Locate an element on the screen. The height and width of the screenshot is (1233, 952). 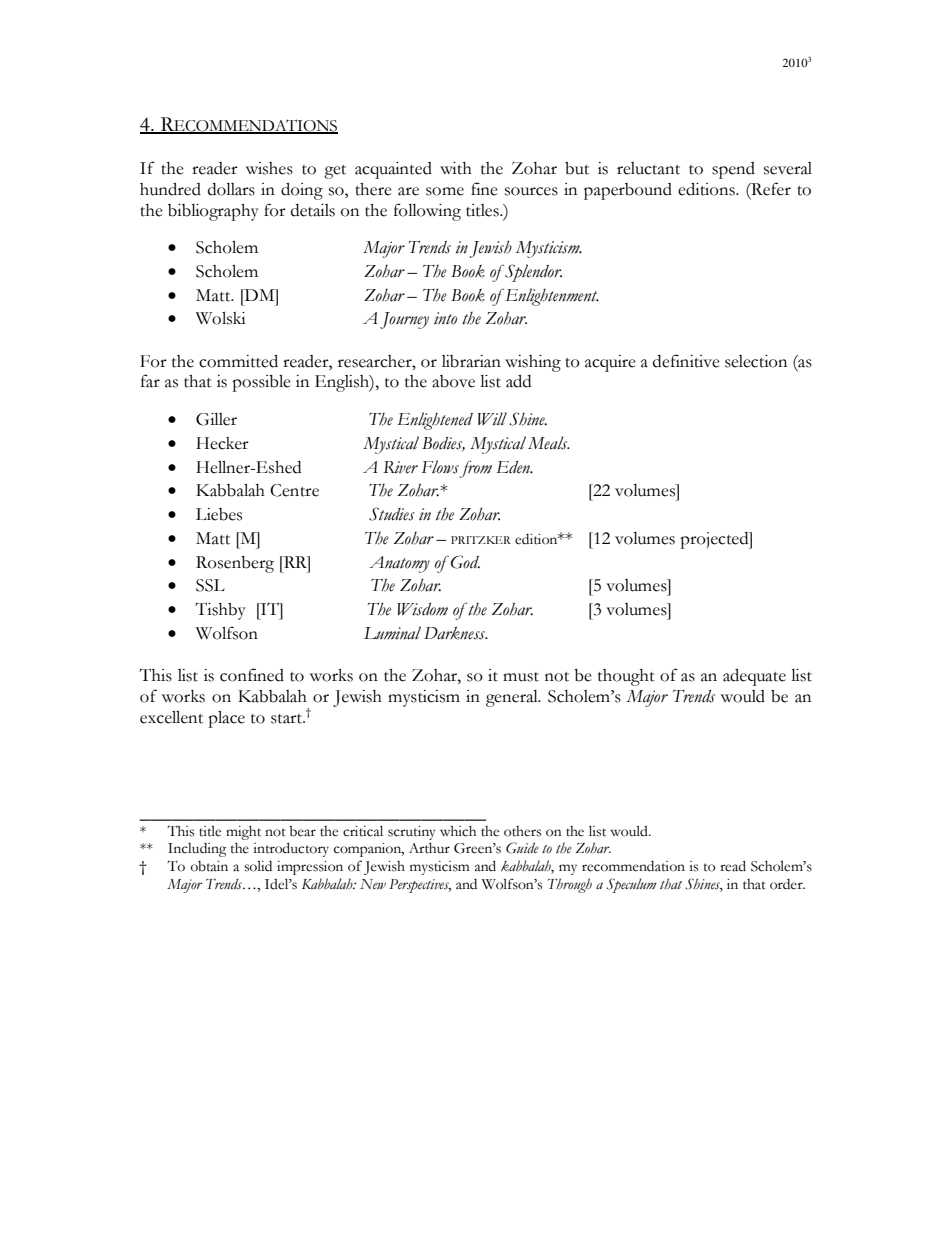
Rosenberg is located at coordinates (235, 564).
